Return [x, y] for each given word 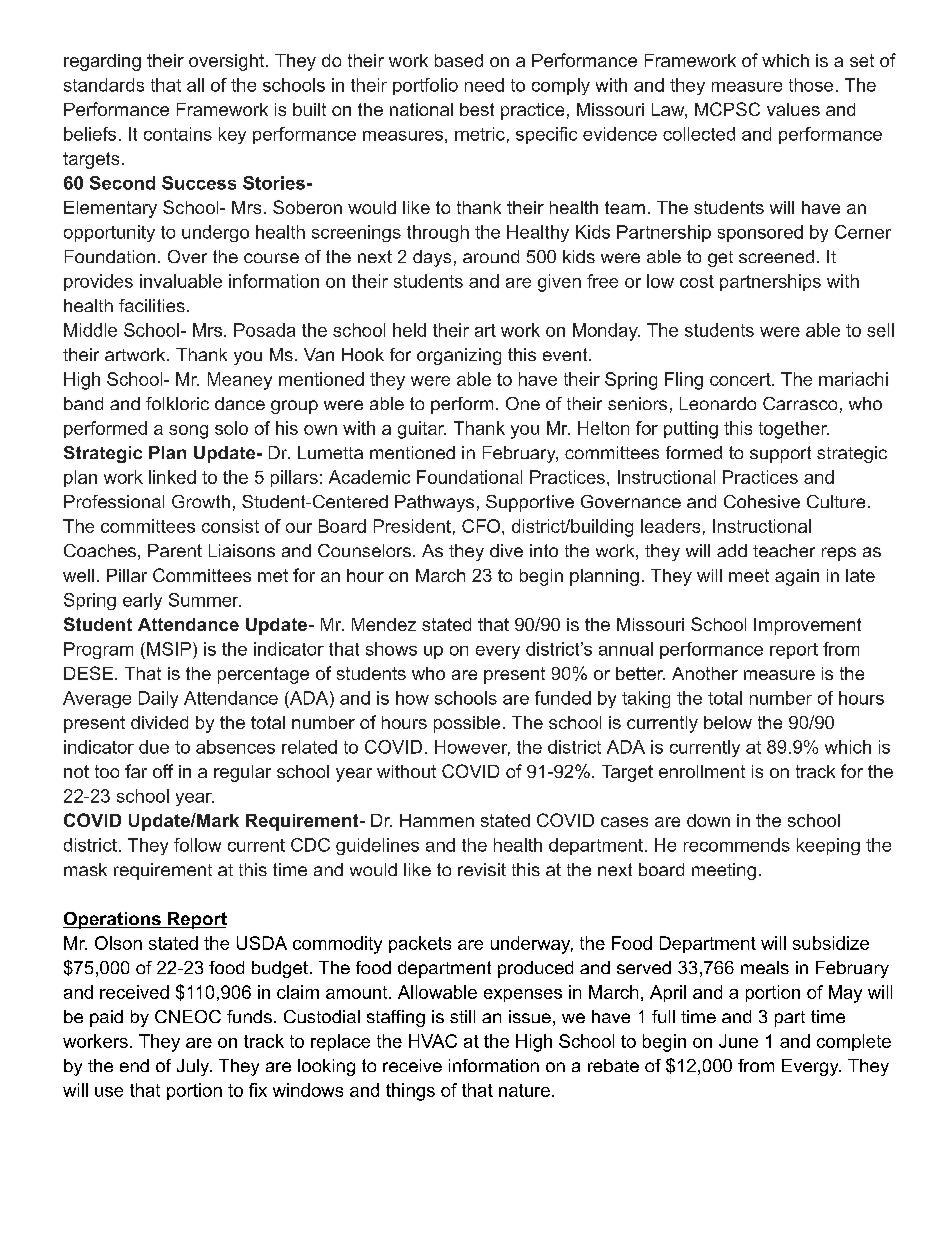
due [154, 747]
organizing [459, 356]
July [194, 1067]
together [794, 430]
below [728, 722]
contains [178, 134]
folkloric [177, 403]
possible [467, 724]
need [484, 85]
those [811, 85]
